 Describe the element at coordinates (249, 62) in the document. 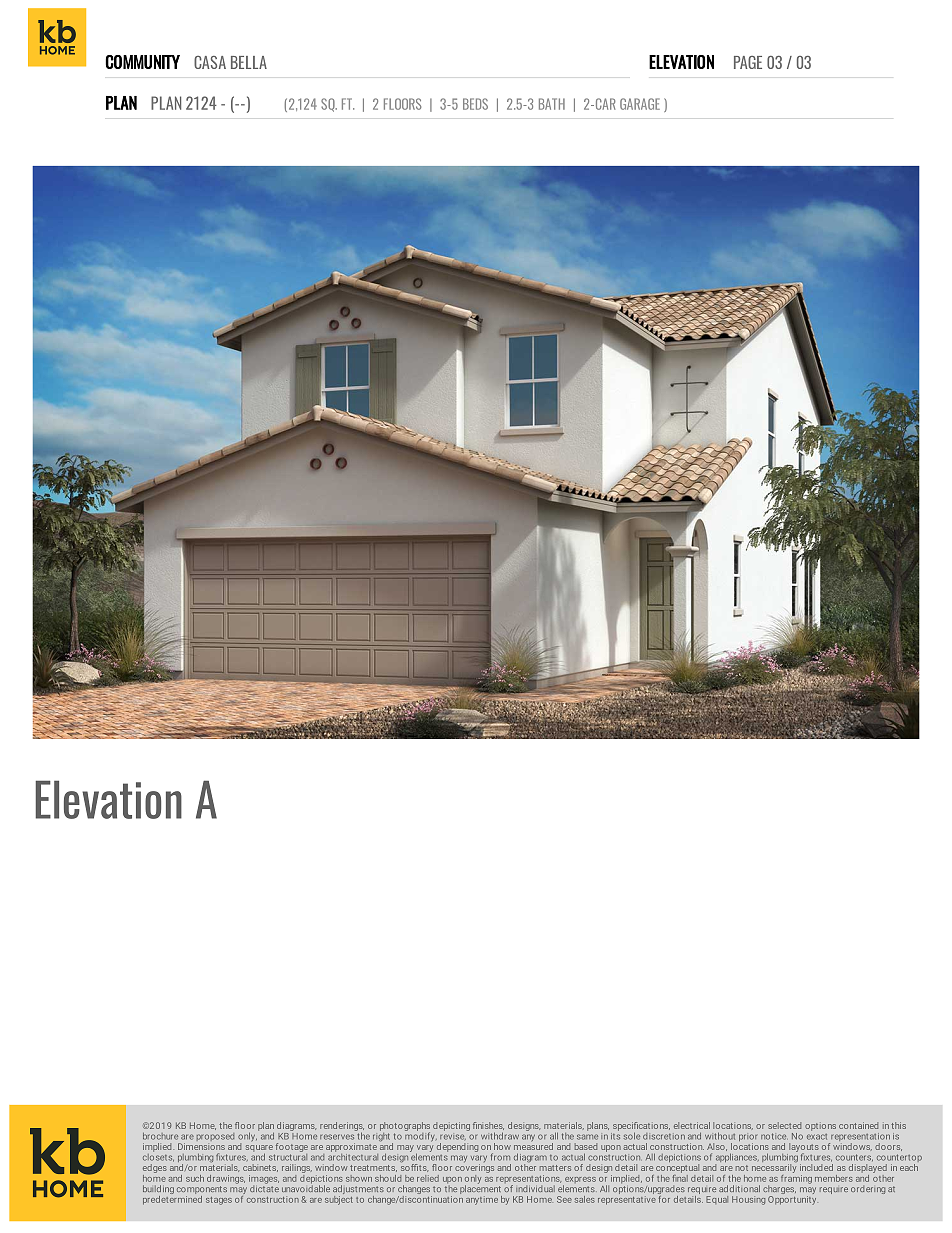

I see `BELLA` at that location.
